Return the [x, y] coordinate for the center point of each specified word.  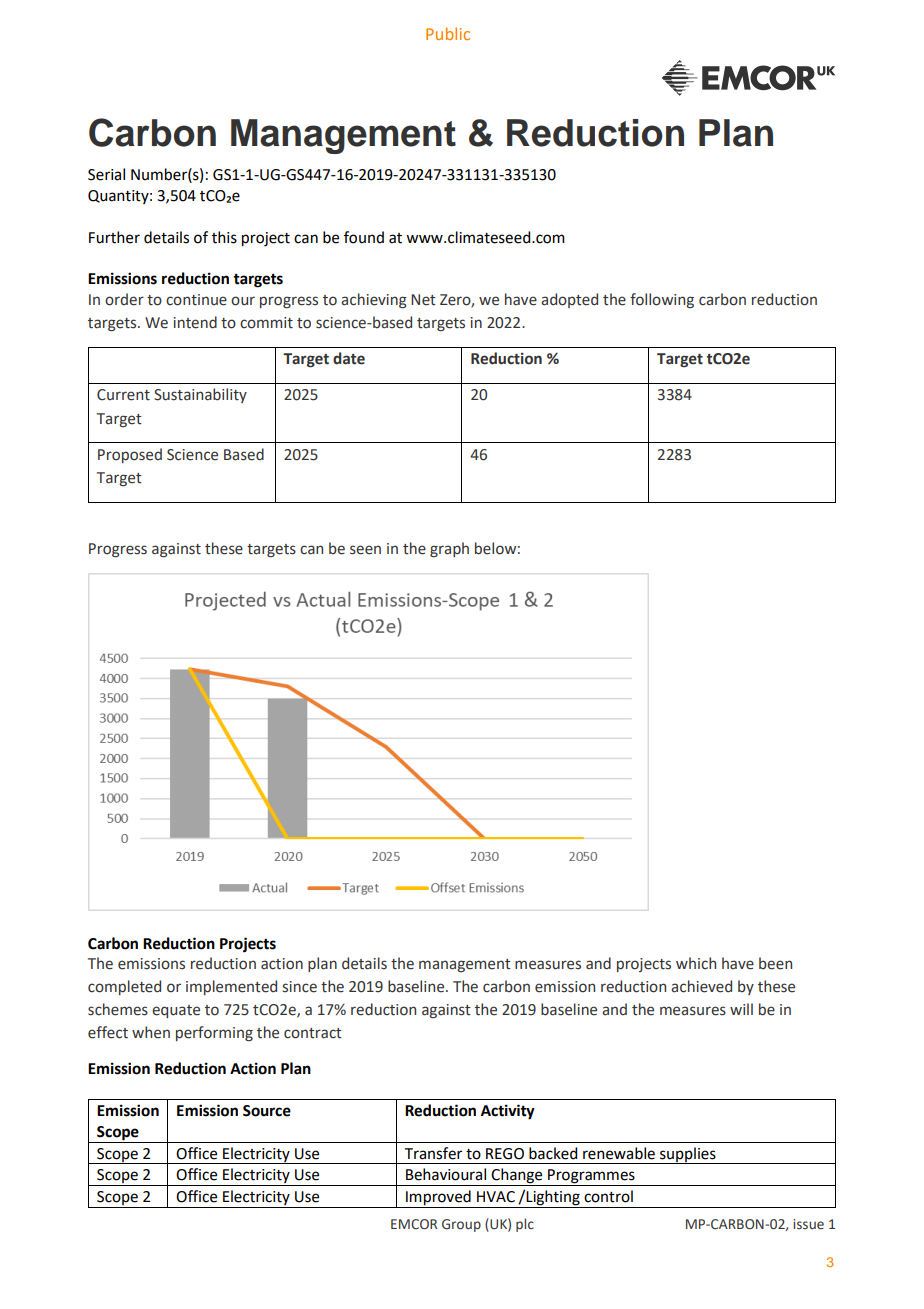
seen [365, 550]
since [299, 987]
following [662, 300]
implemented [231, 987]
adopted [569, 300]
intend [195, 322]
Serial [106, 174]
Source [267, 1111]
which [696, 963]
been [775, 963]
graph [449, 549]
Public [448, 33]
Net [423, 300]
